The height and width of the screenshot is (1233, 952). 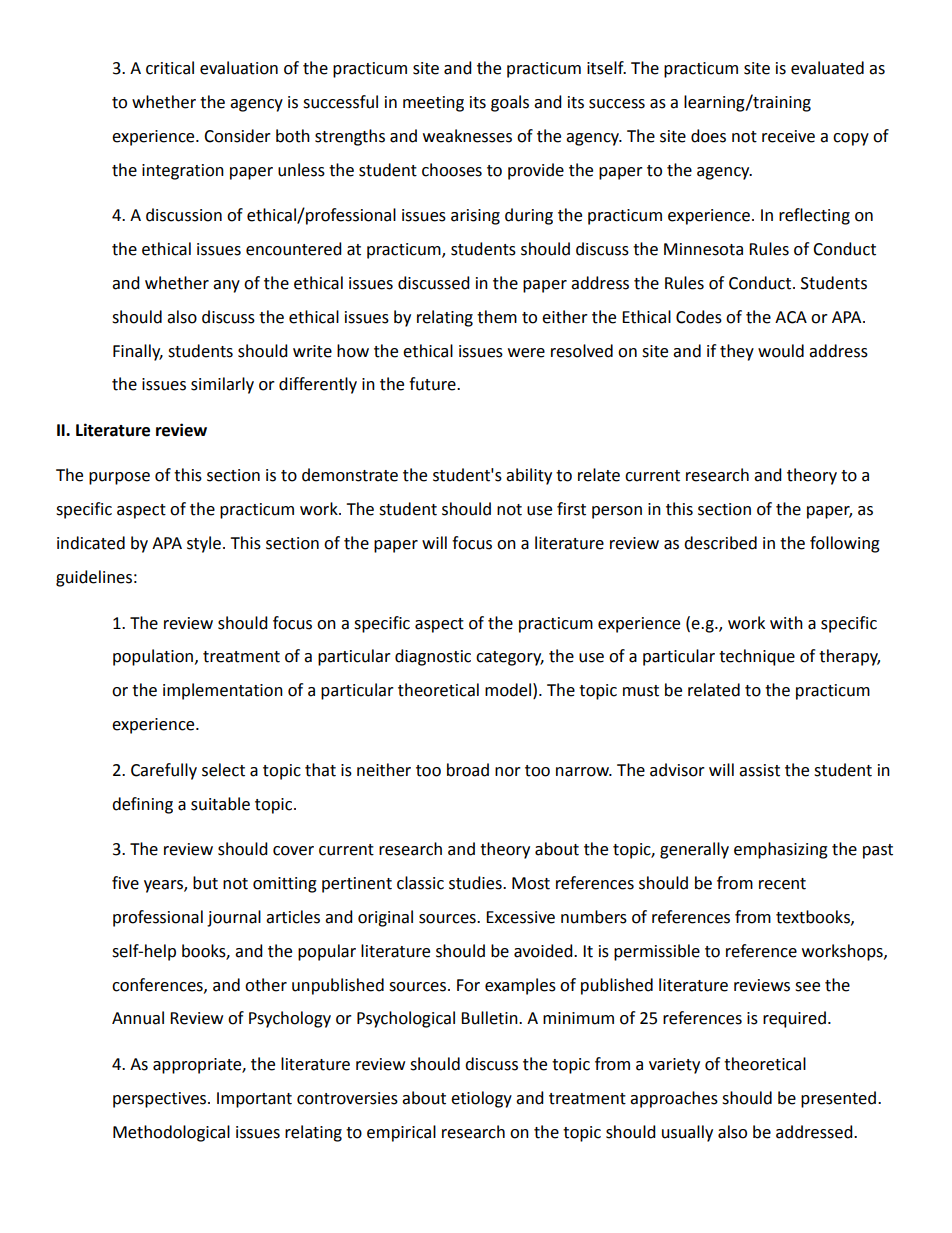 I want to click on critical, so click(x=170, y=68).
